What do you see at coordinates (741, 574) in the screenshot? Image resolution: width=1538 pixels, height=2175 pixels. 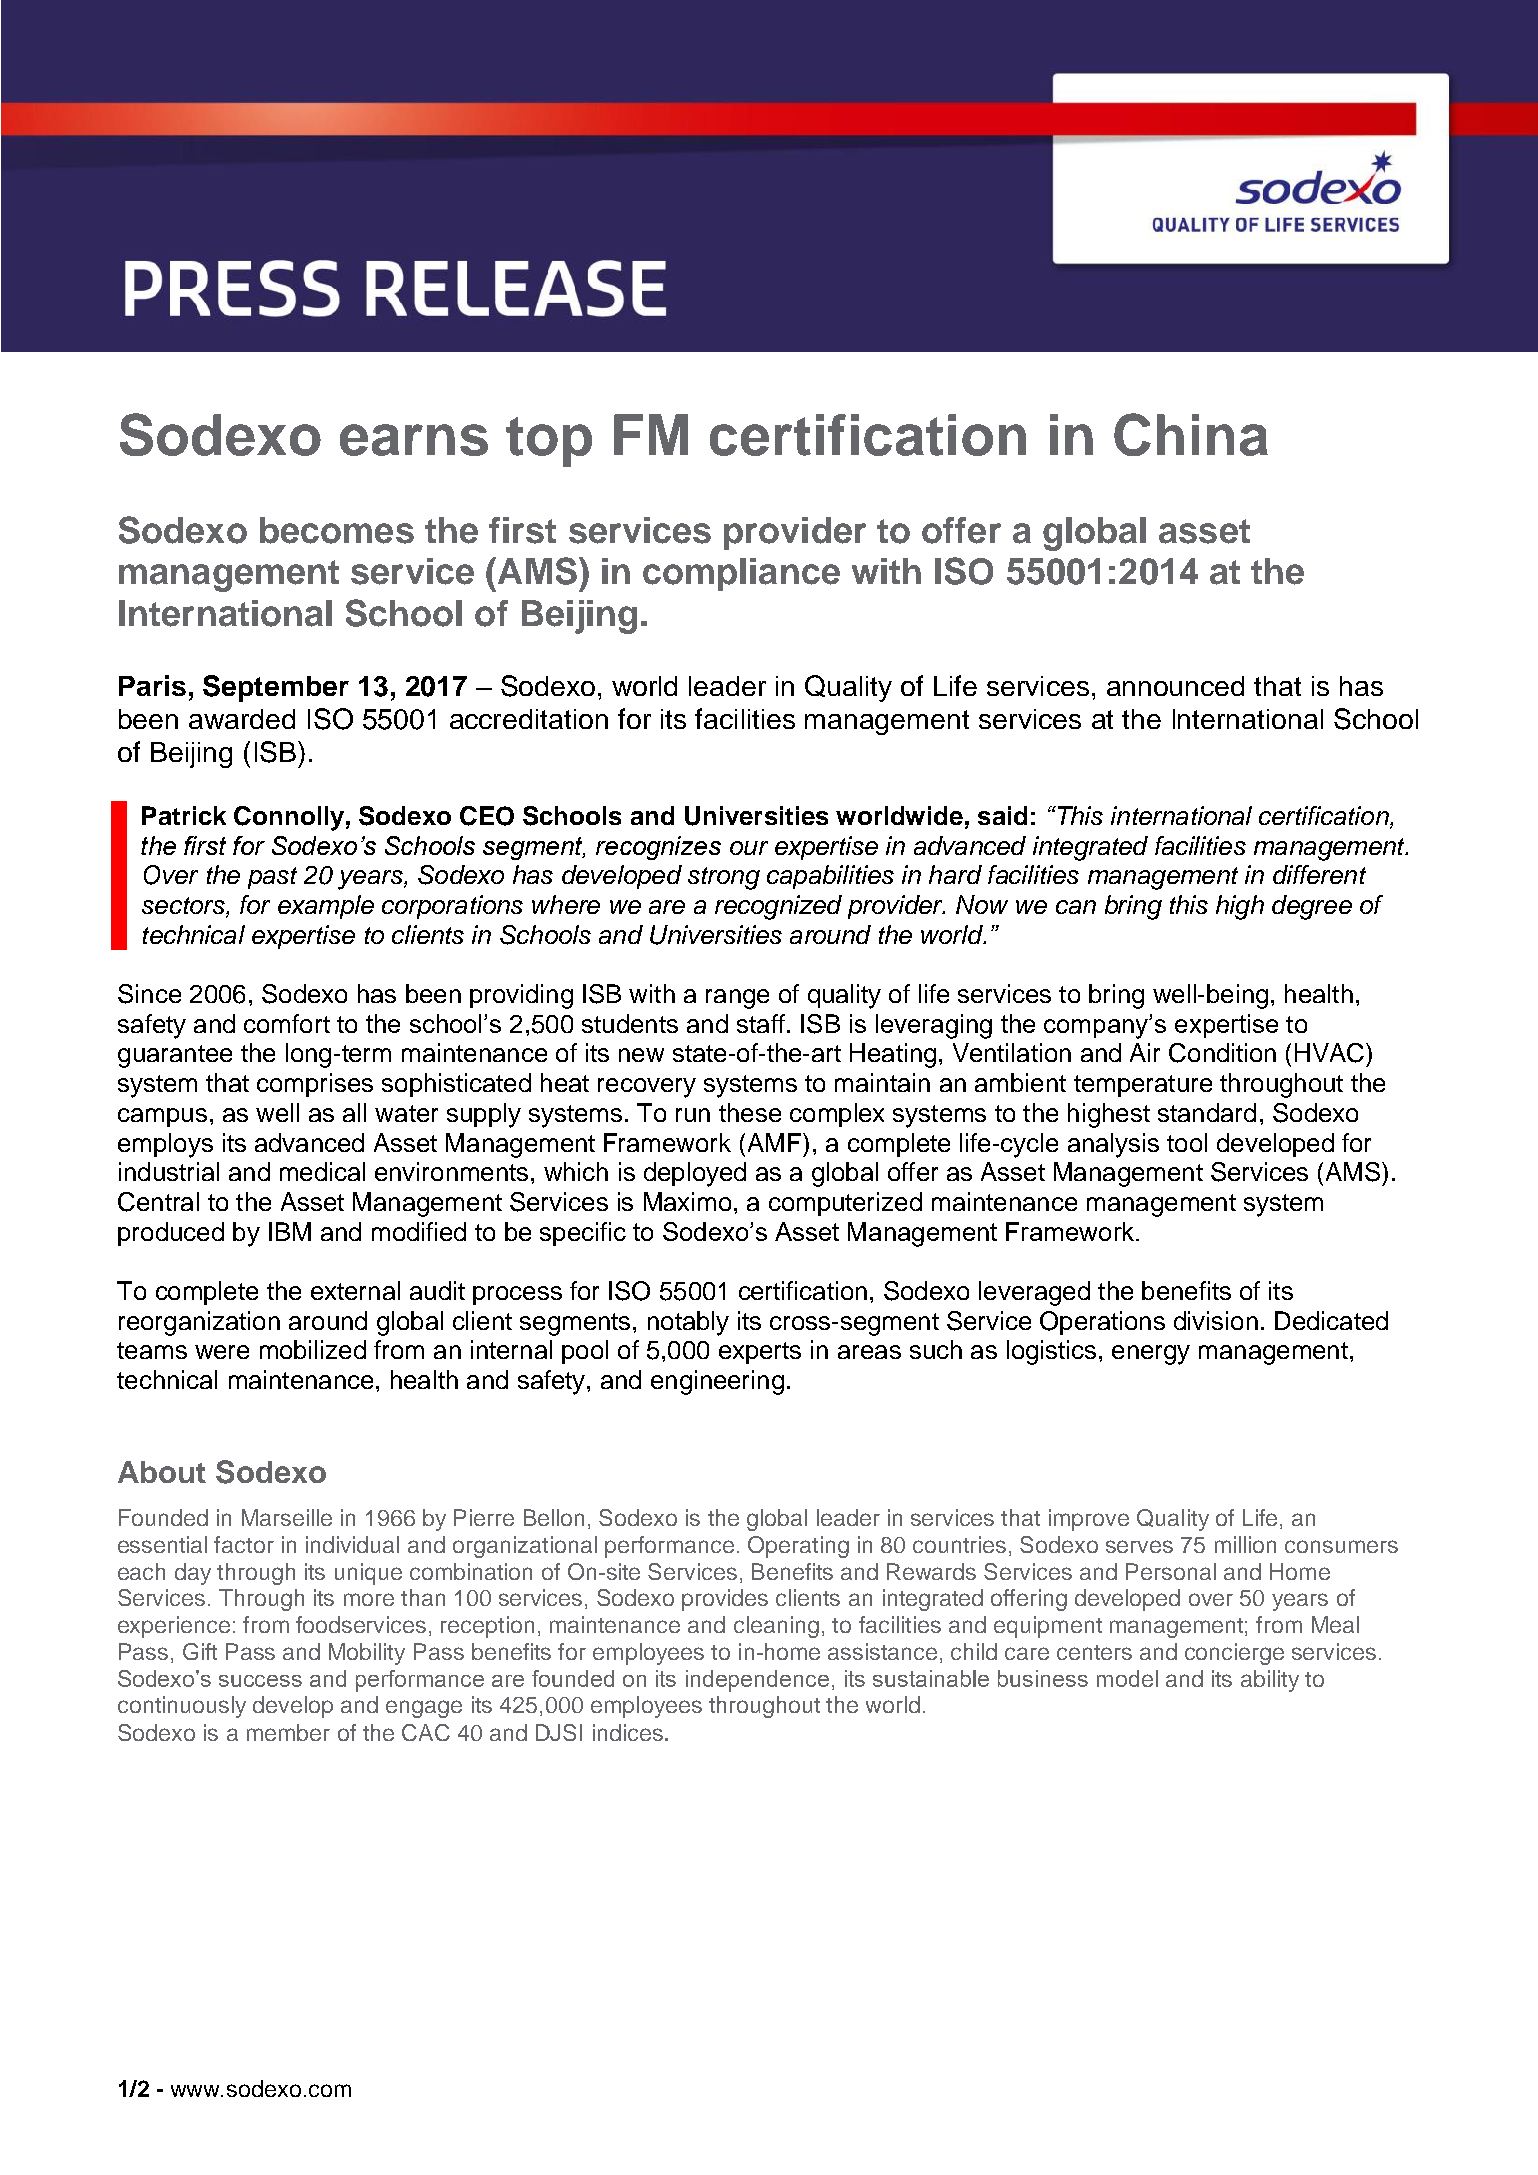 I see `compliance` at bounding box center [741, 574].
